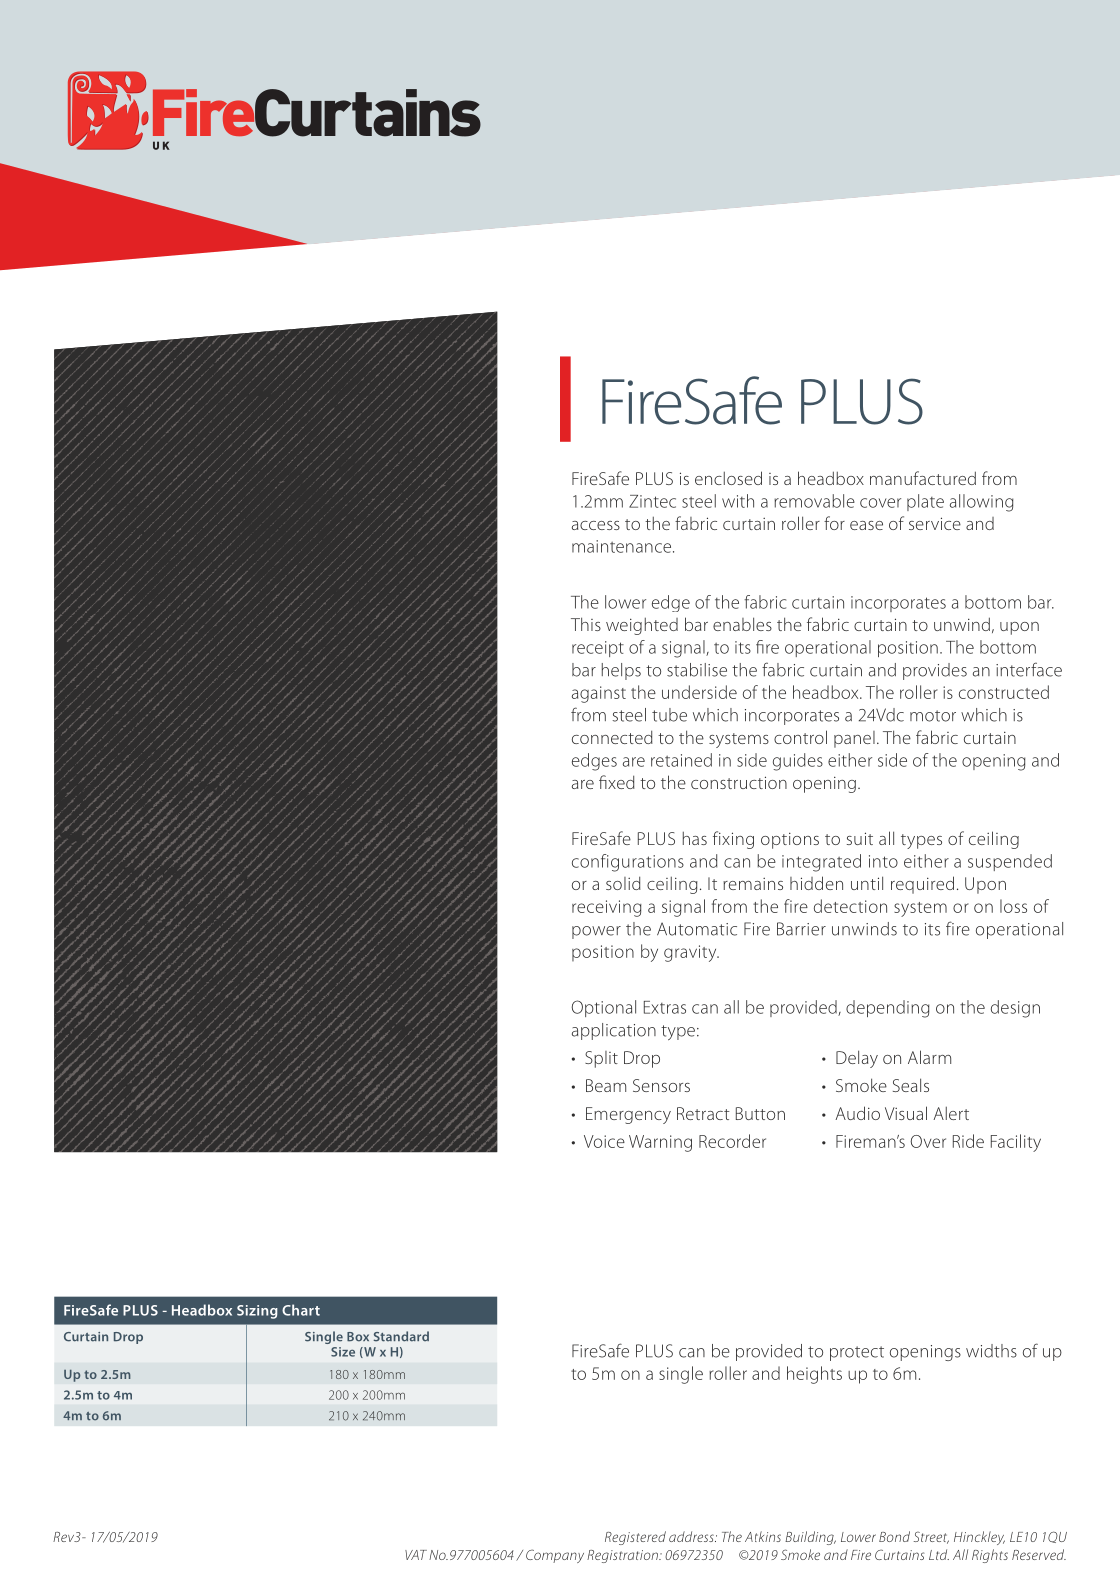 The height and width of the screenshot is (1584, 1120). I want to click on India, so click(169, 360).
